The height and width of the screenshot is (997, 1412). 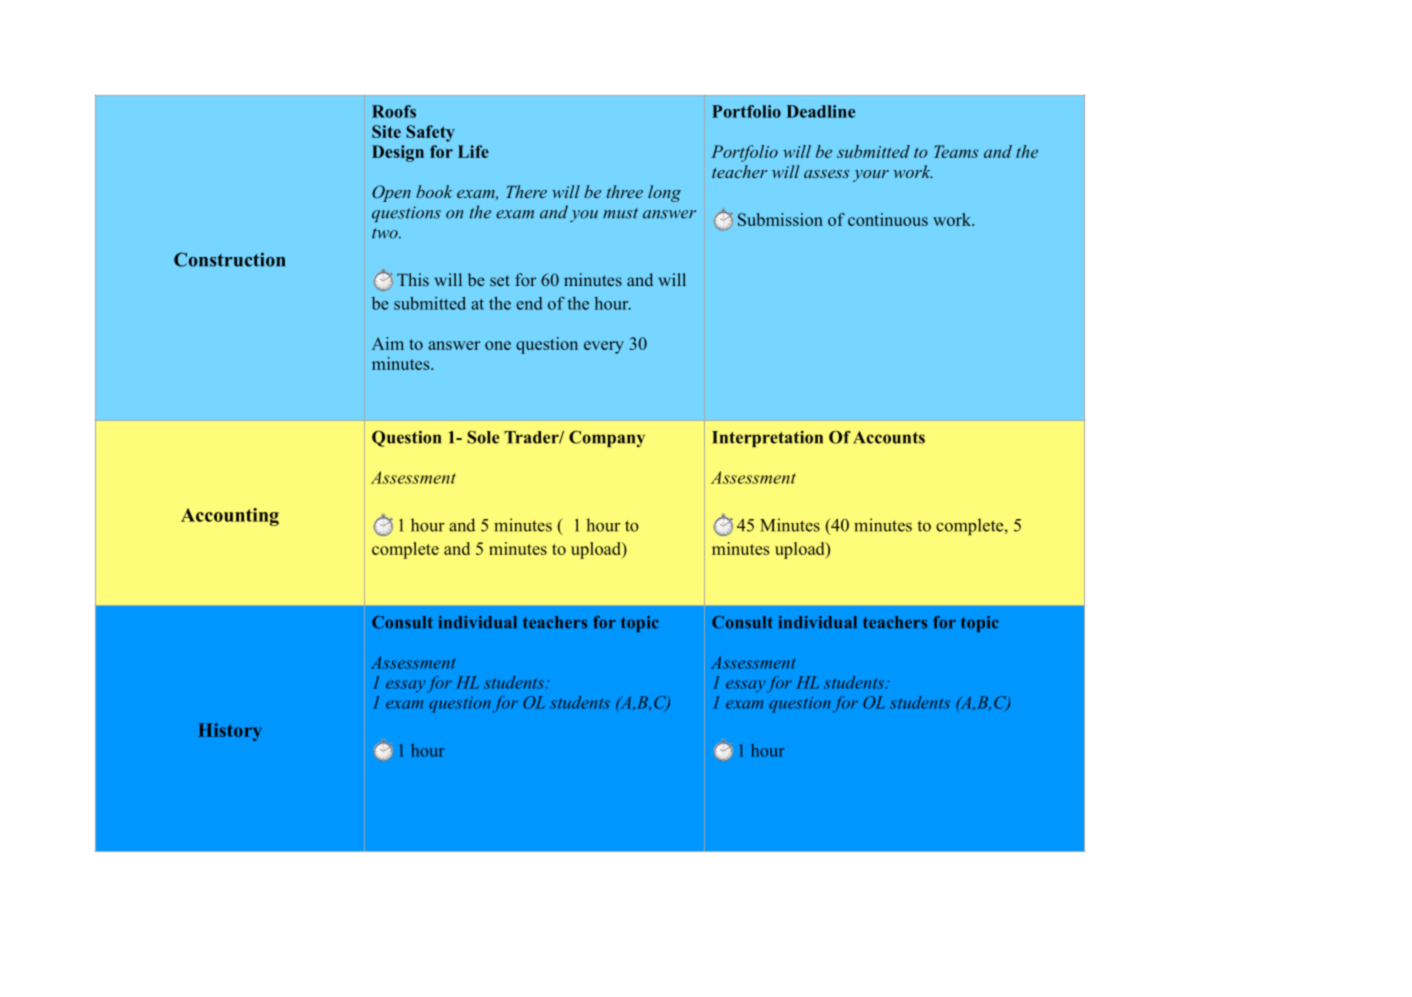 What do you see at coordinates (473, 151) in the screenshot?
I see `Life` at bounding box center [473, 151].
